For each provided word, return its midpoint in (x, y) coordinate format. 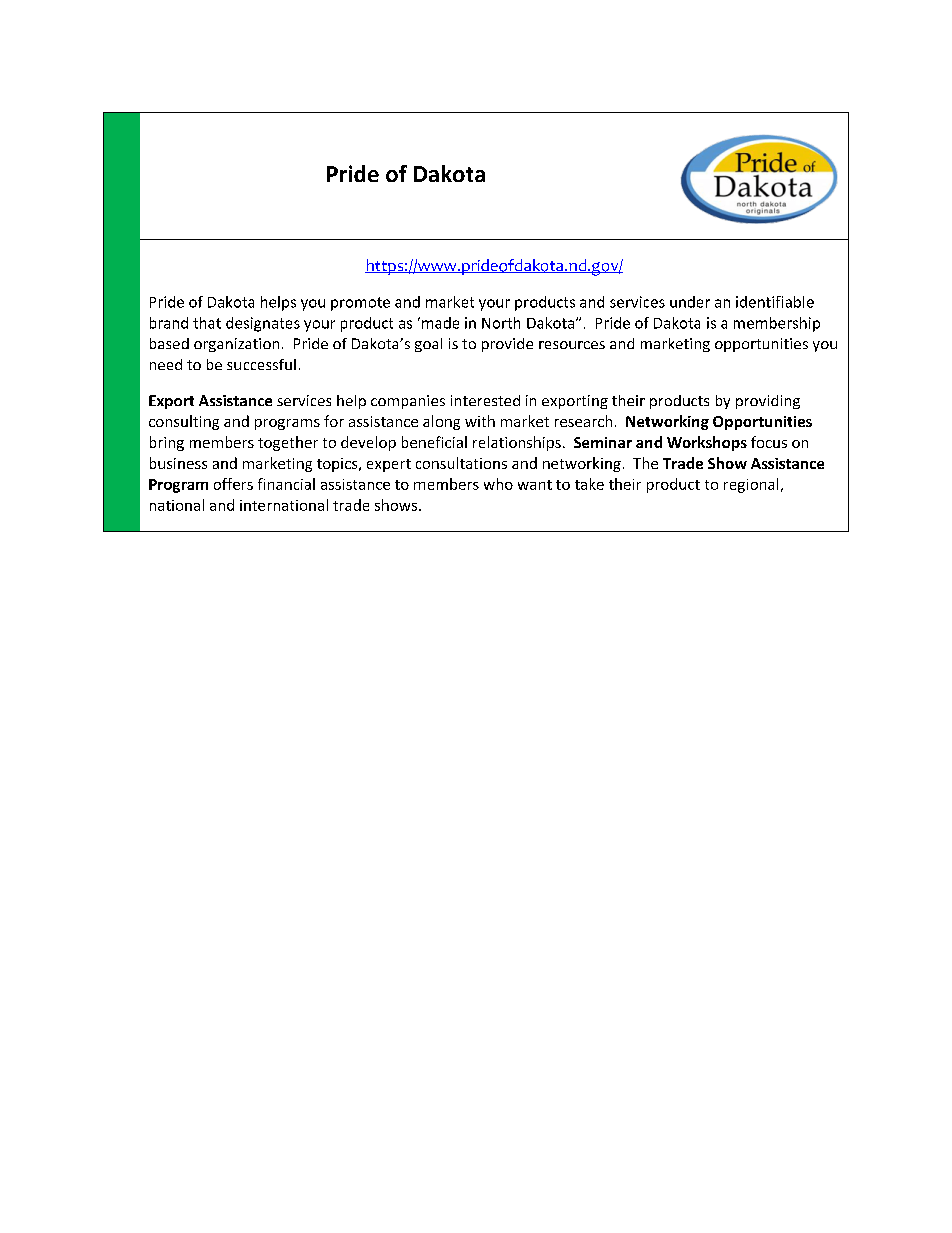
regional (751, 485)
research (583, 421)
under (690, 302)
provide (507, 345)
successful (261, 364)
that (207, 323)
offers (233, 484)
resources (572, 345)
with (480, 421)
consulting (184, 422)
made (440, 323)
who (498, 484)
